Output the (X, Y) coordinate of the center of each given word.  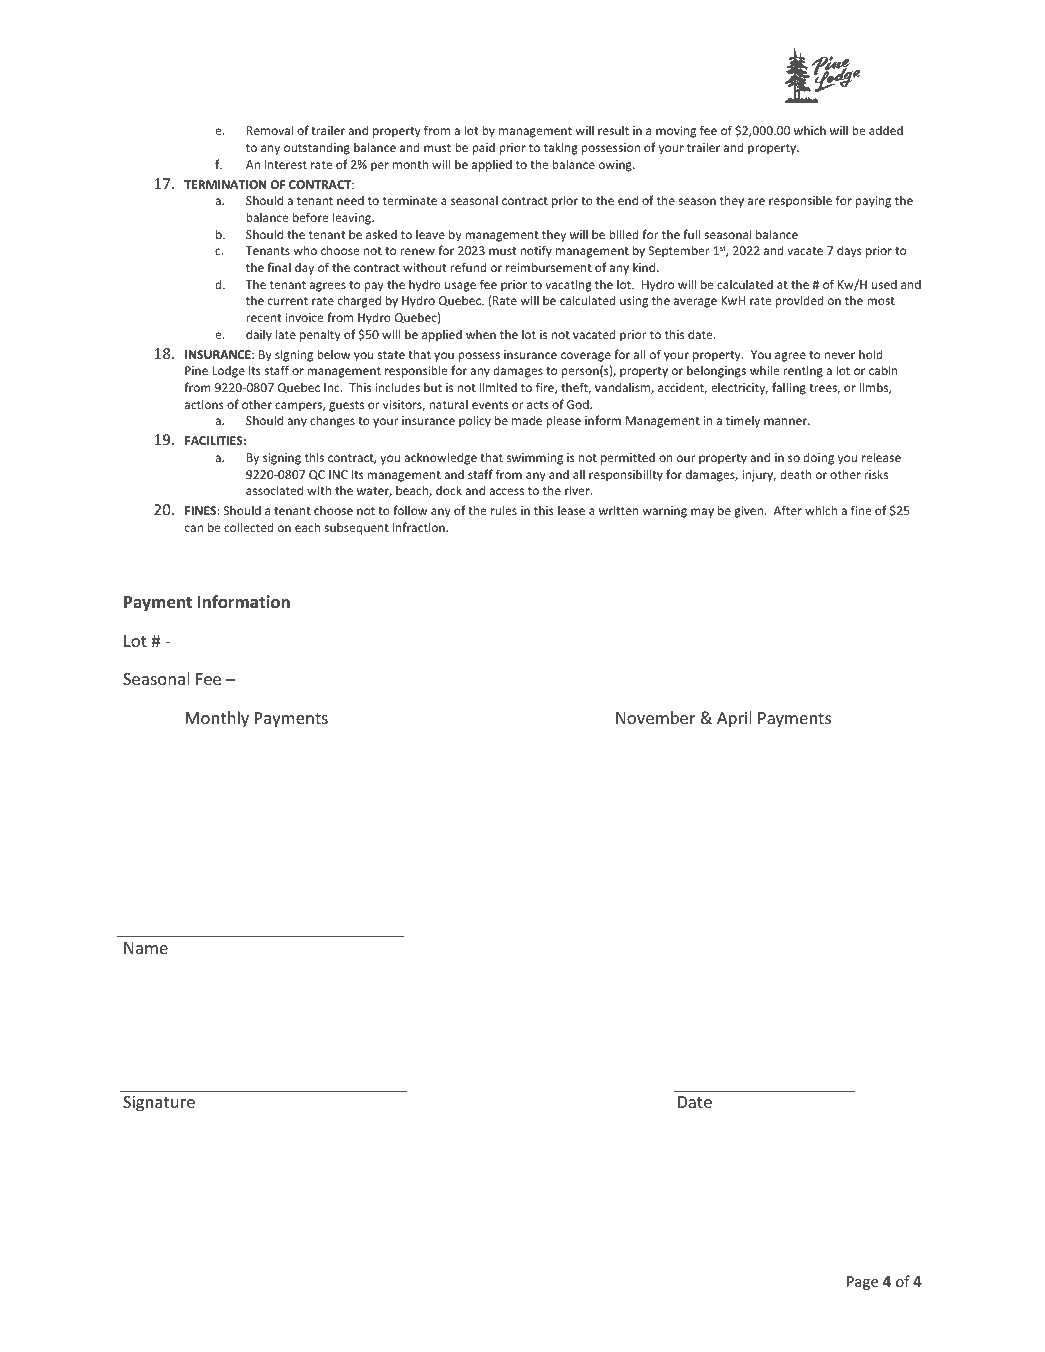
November (655, 717)
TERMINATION (225, 184)
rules (504, 510)
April (734, 719)
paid (483, 149)
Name (146, 948)
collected (248, 527)
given (748, 512)
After (788, 510)
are (756, 201)
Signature (159, 1104)
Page (862, 1283)
